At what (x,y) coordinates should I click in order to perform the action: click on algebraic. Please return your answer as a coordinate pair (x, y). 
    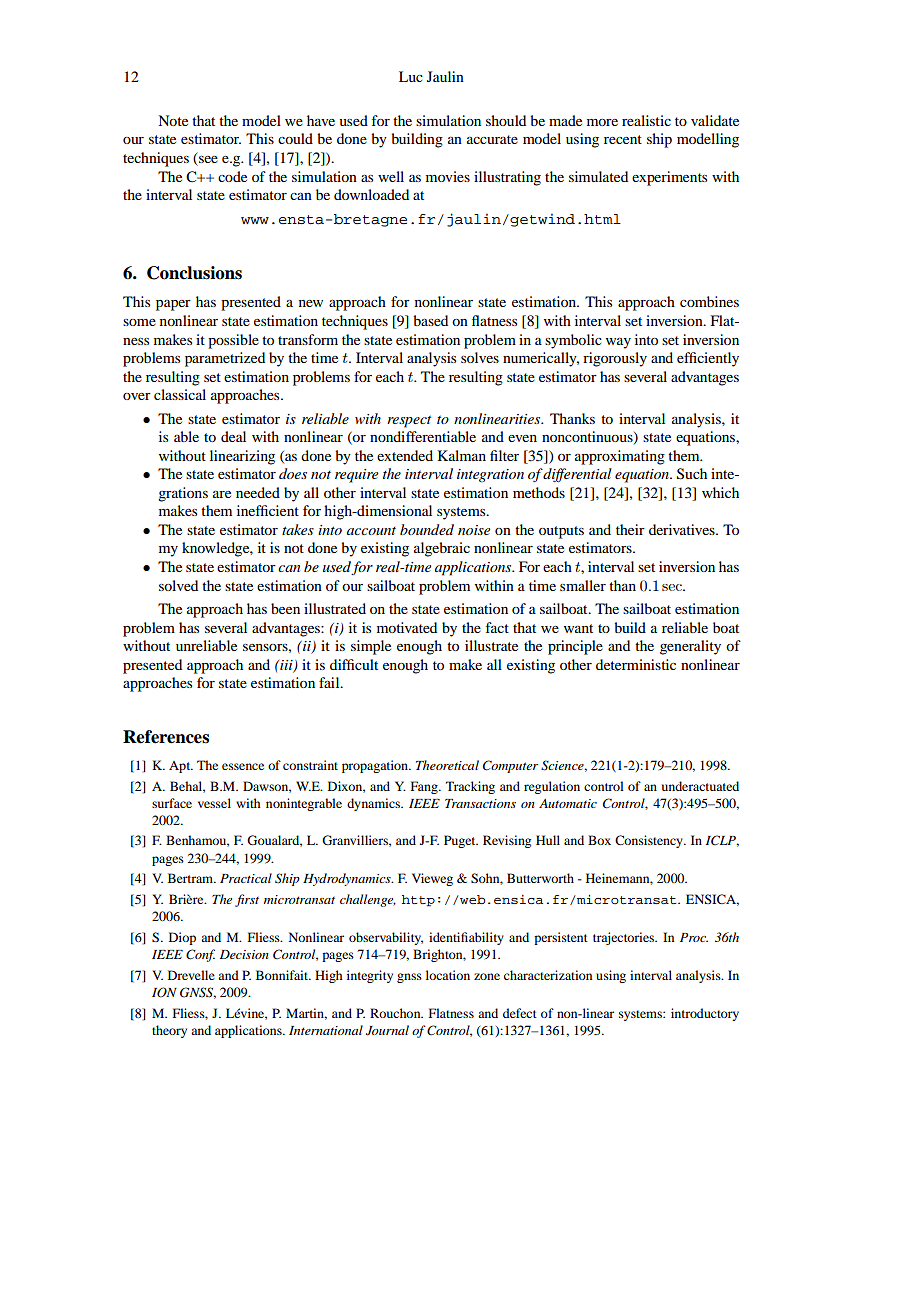
    Looking at the image, I should click on (442, 549).
